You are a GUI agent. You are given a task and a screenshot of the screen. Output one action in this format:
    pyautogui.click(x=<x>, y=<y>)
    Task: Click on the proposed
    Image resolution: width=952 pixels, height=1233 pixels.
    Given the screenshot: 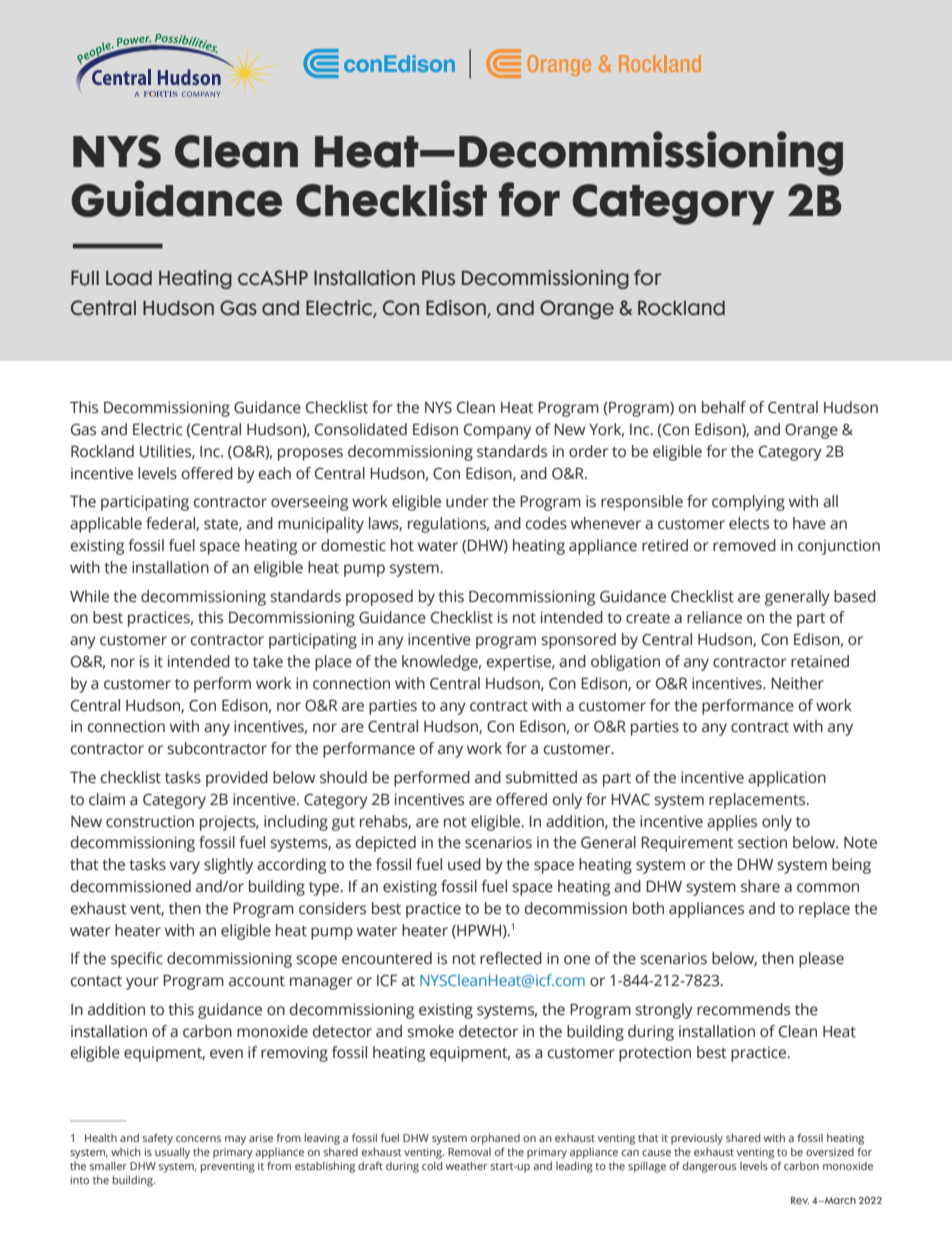 What is the action you would take?
    pyautogui.click(x=379, y=598)
